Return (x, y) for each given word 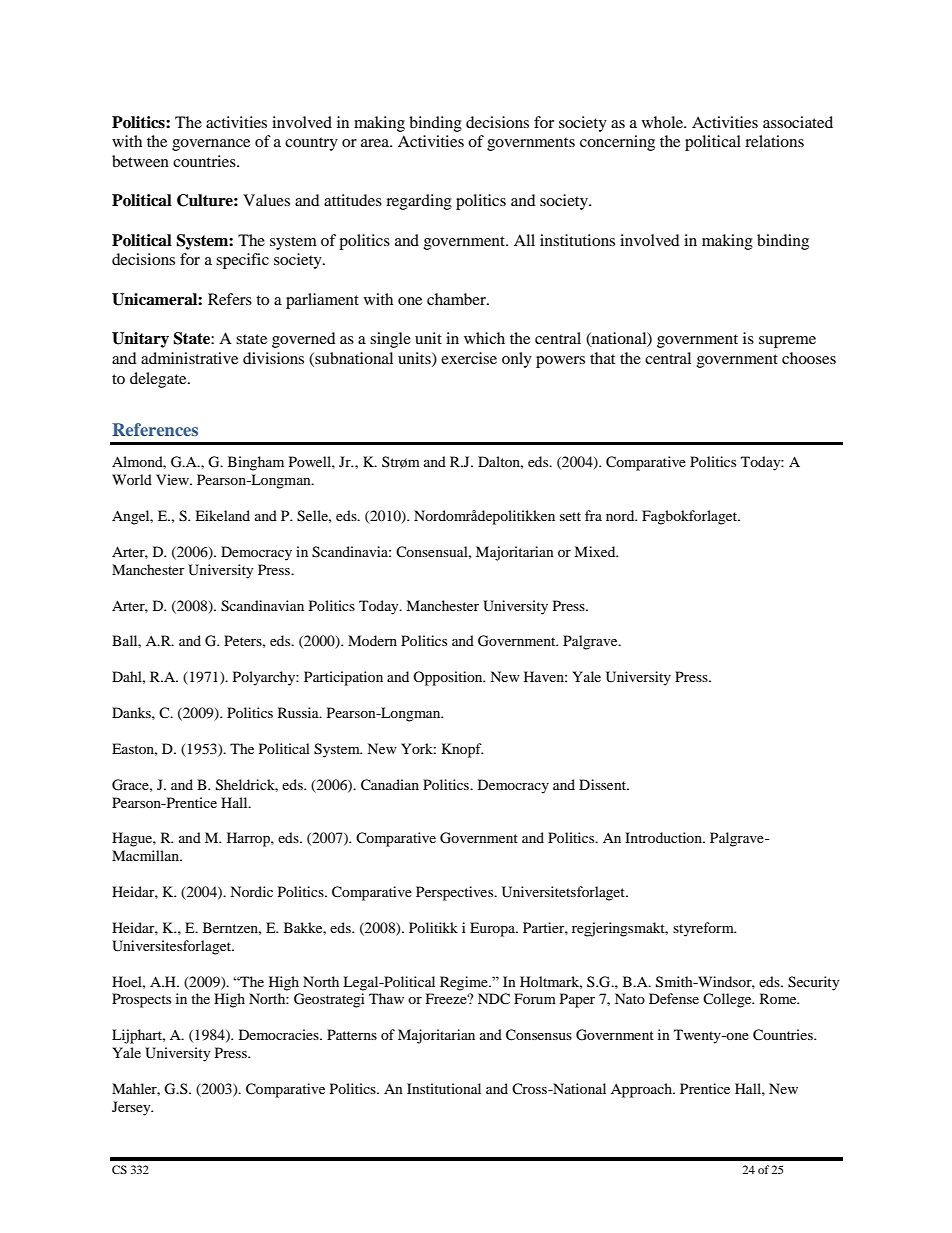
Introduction (664, 837)
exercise (469, 358)
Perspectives (456, 893)
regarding (419, 202)
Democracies (280, 1034)
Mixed (596, 551)
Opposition (449, 678)
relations (774, 141)
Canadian (390, 785)
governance (211, 145)
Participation (343, 678)
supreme (787, 342)
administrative (189, 358)
